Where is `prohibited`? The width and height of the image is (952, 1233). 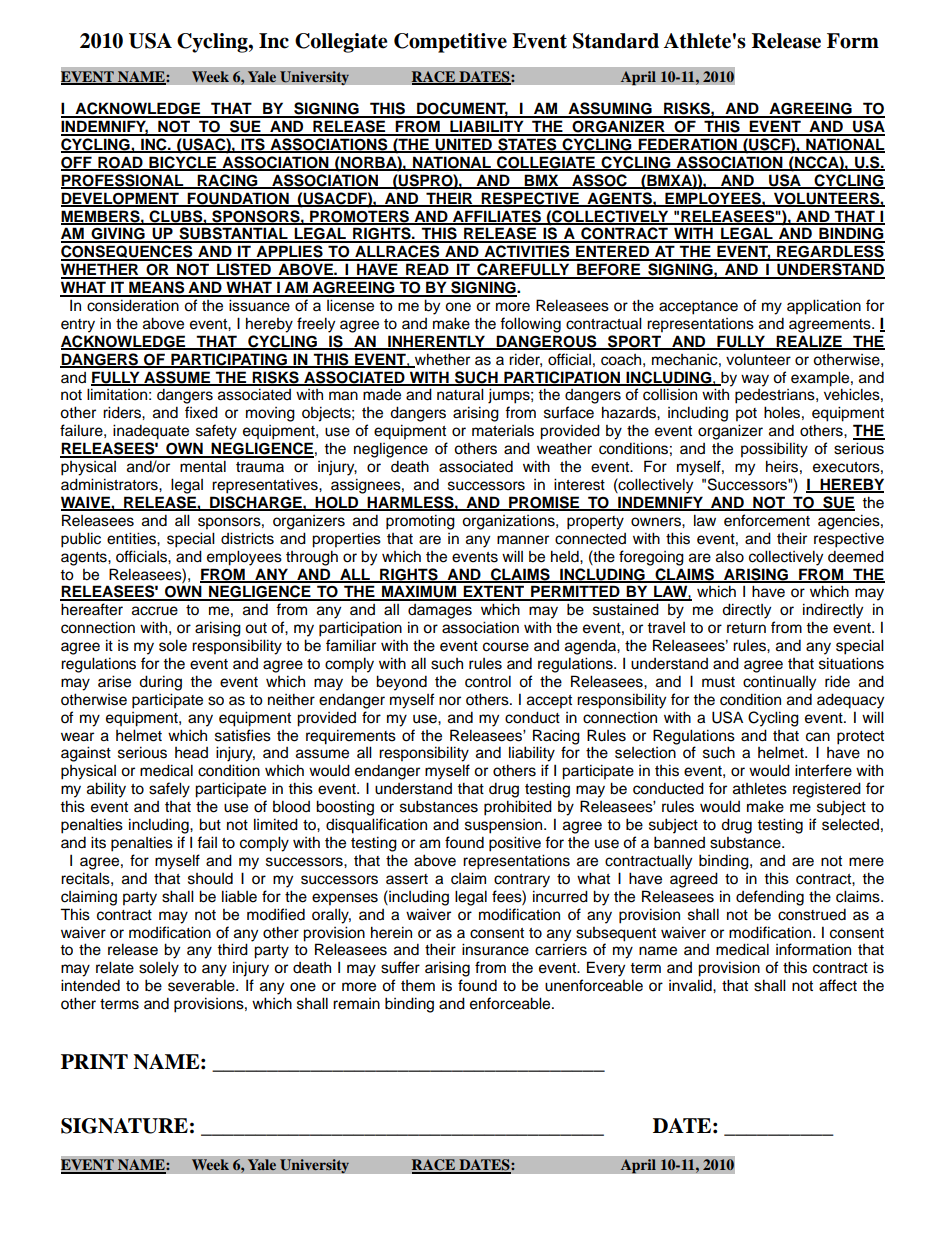
prohibited is located at coordinates (518, 808).
